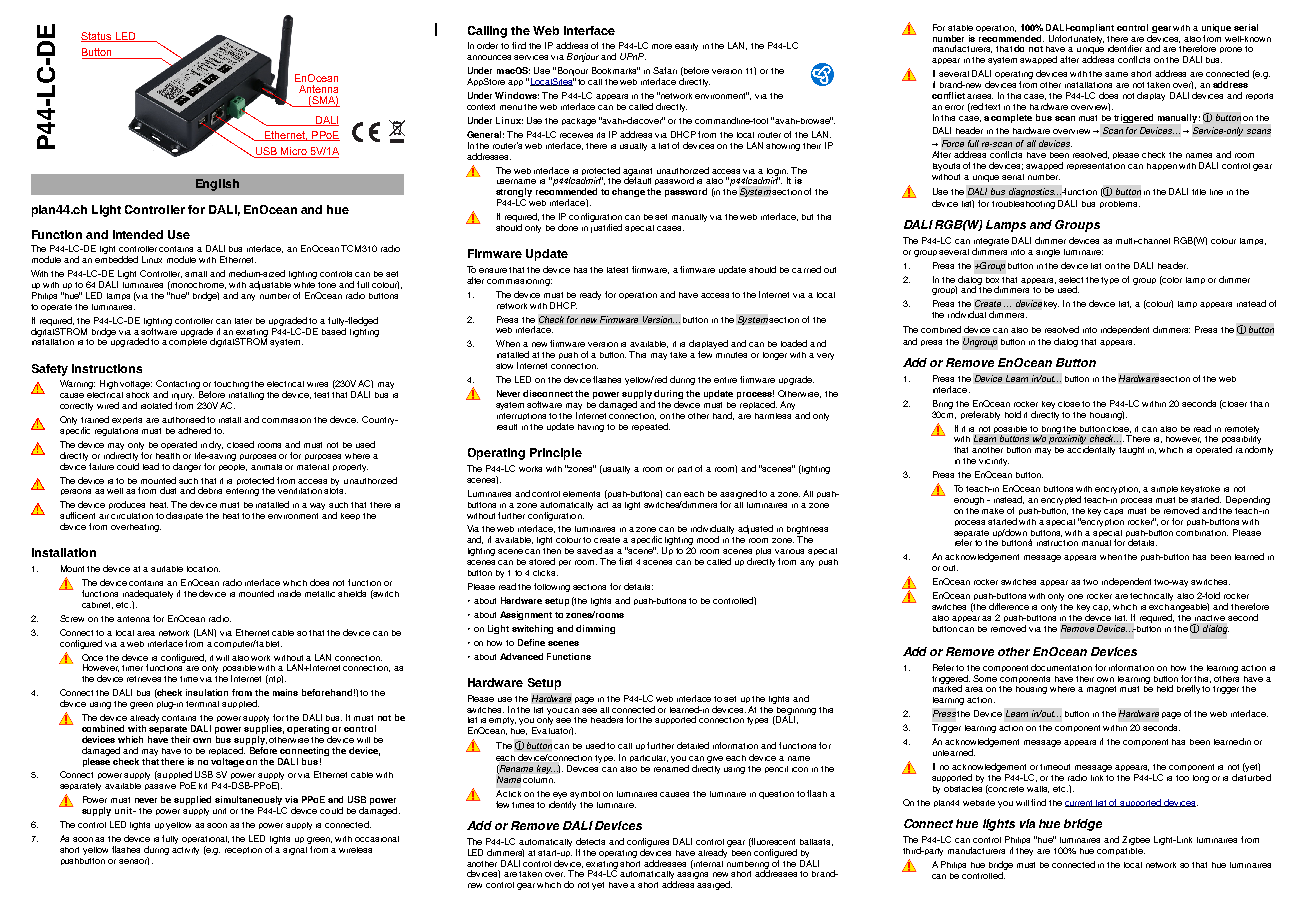  What do you see at coordinates (595, 629) in the page?
I see `dimming` at bounding box center [595, 629].
